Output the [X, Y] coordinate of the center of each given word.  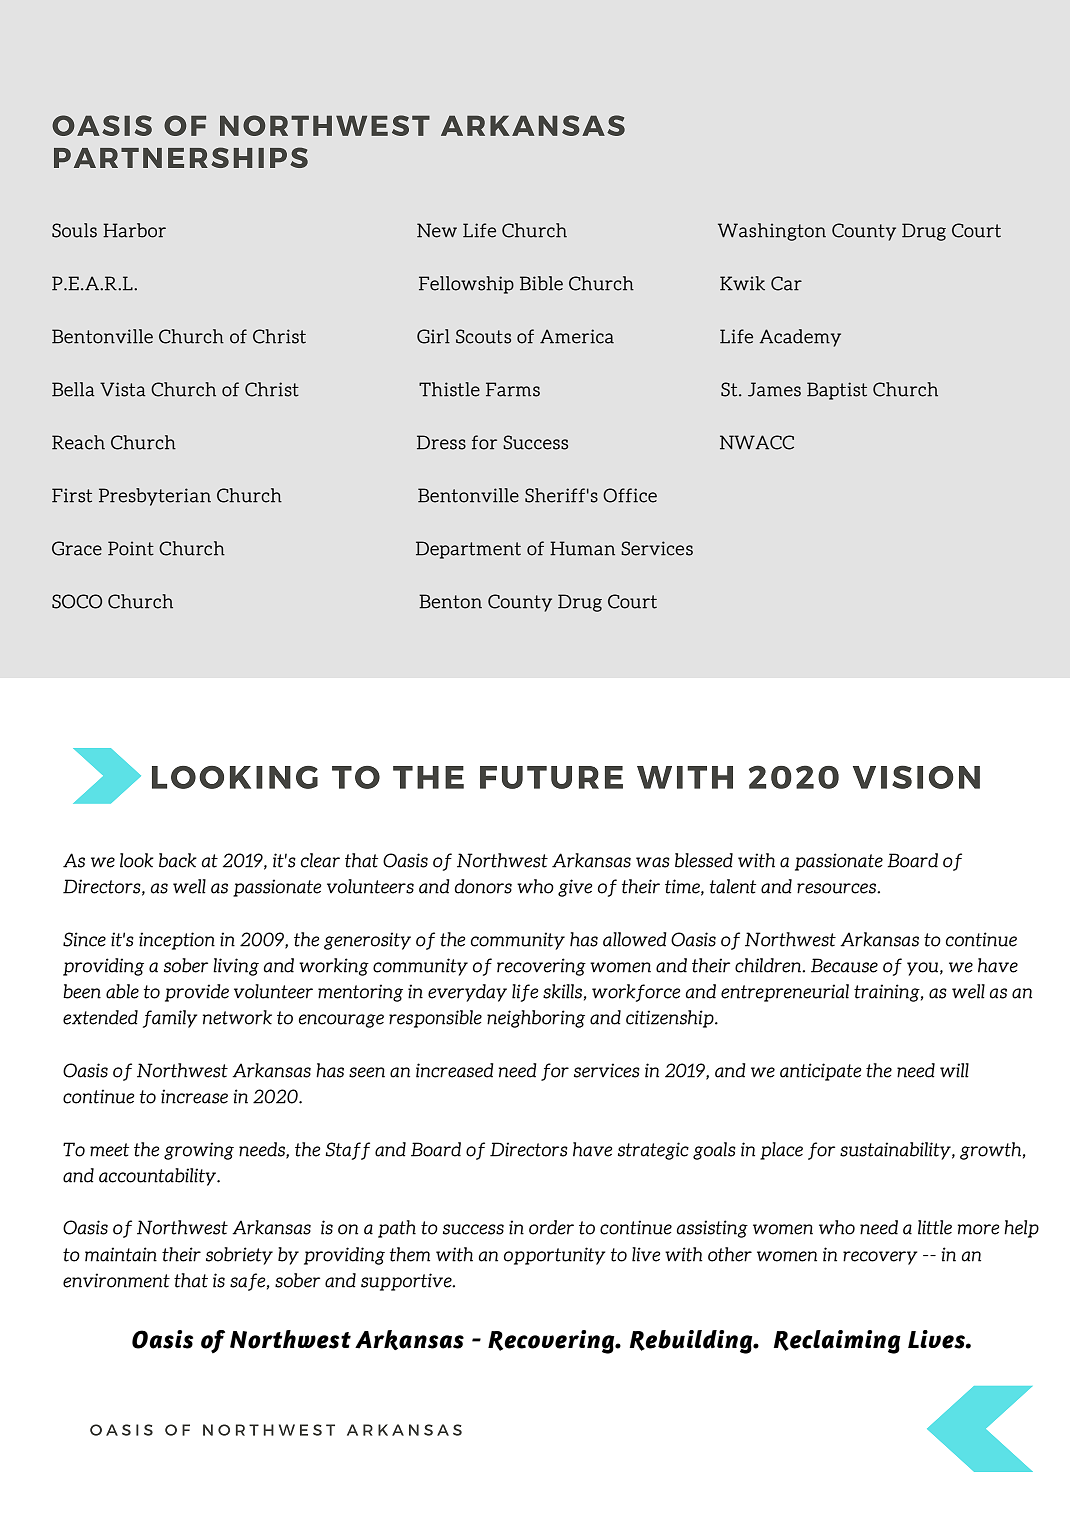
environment [116, 1280]
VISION [916, 777]
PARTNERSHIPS [181, 157]
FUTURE [551, 777]
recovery [880, 1258]
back [178, 860]
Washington [772, 232]
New [437, 230]
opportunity [554, 1256]
